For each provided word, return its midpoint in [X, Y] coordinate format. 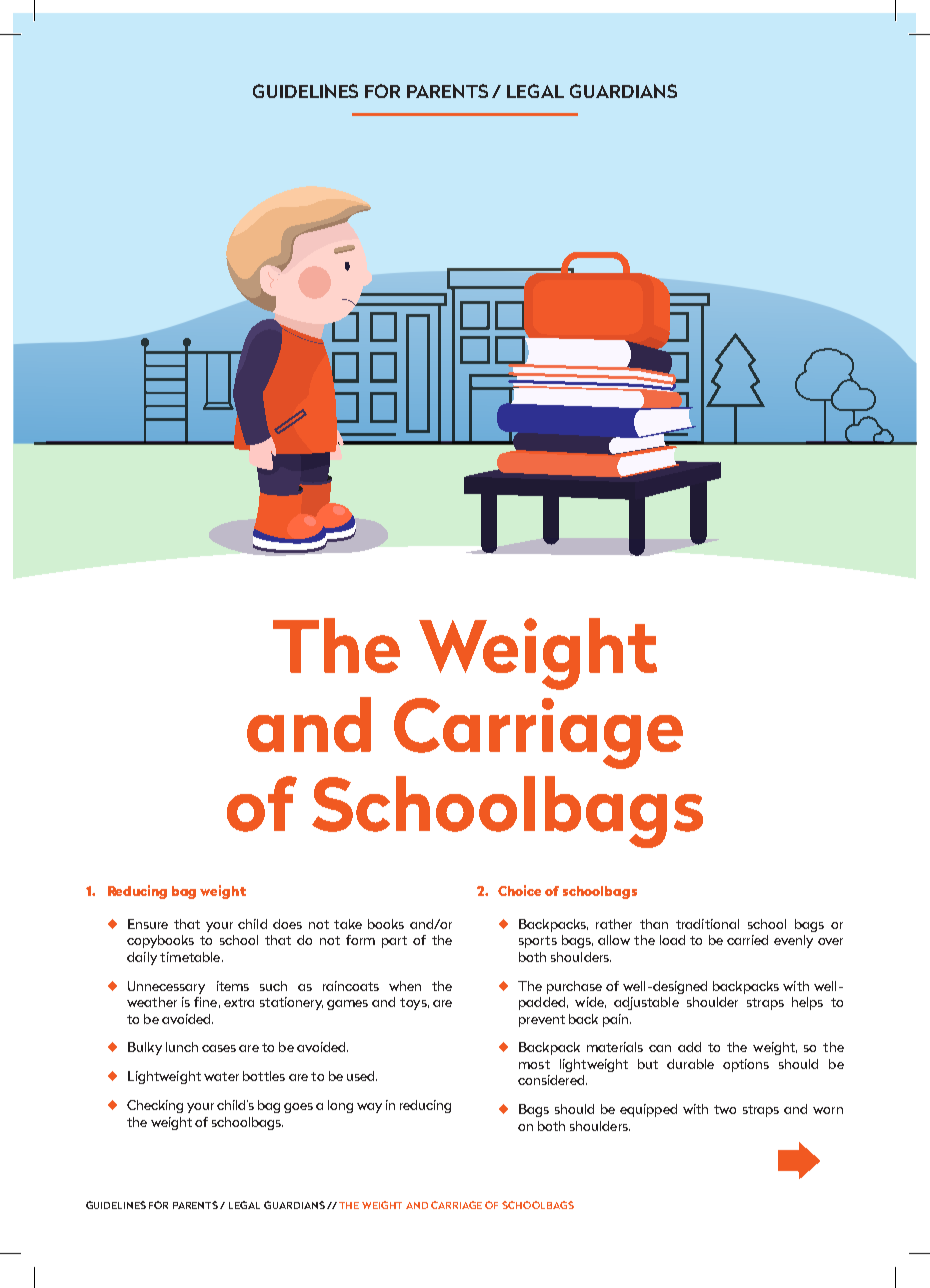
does [287, 924]
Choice [519, 890]
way [369, 1108]
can [660, 1048]
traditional [707, 924]
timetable [191, 957]
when [405, 986]
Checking [155, 1106]
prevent [542, 1021]
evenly [793, 941]
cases [219, 1048]
